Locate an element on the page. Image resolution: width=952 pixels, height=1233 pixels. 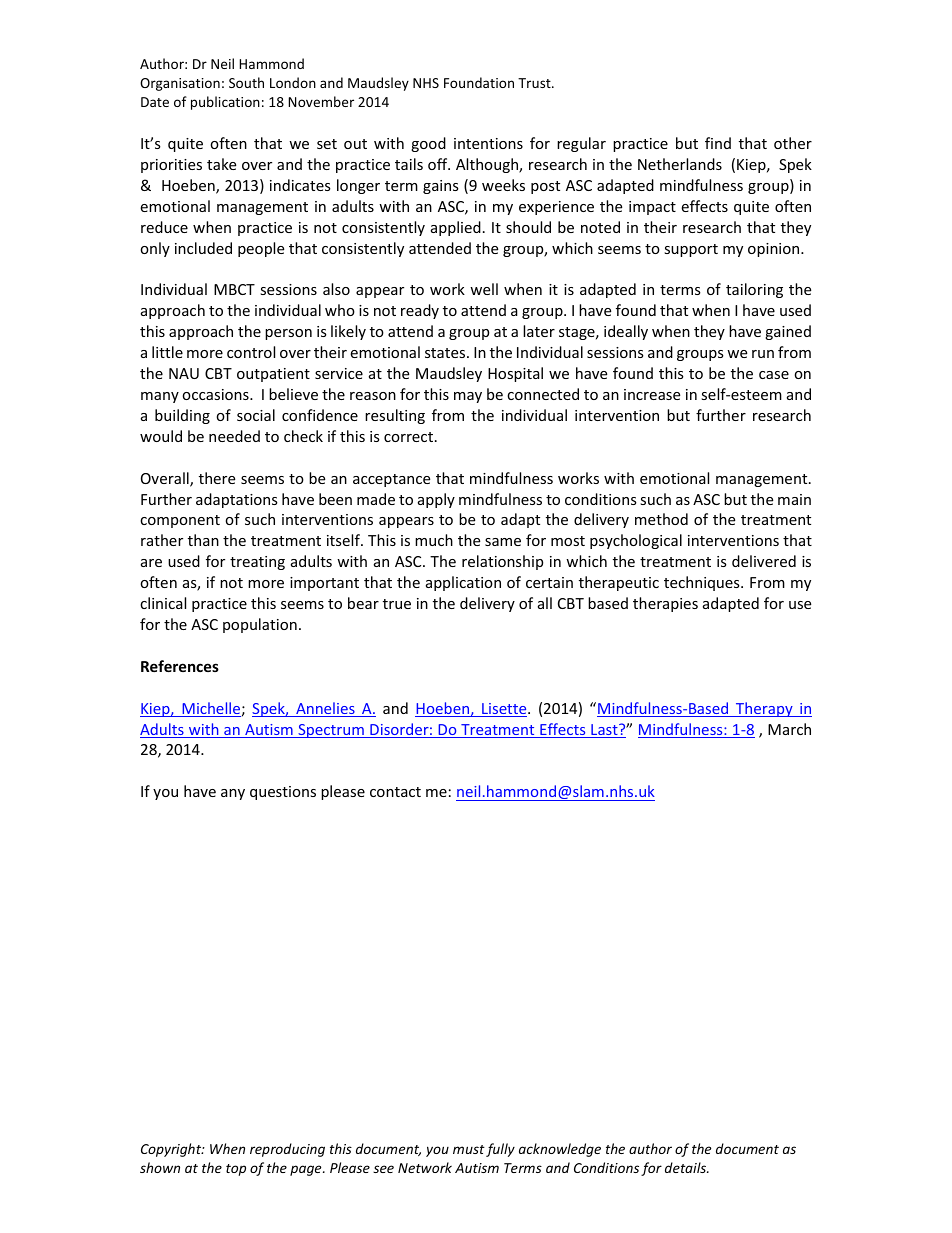
questions is located at coordinates (283, 793).
